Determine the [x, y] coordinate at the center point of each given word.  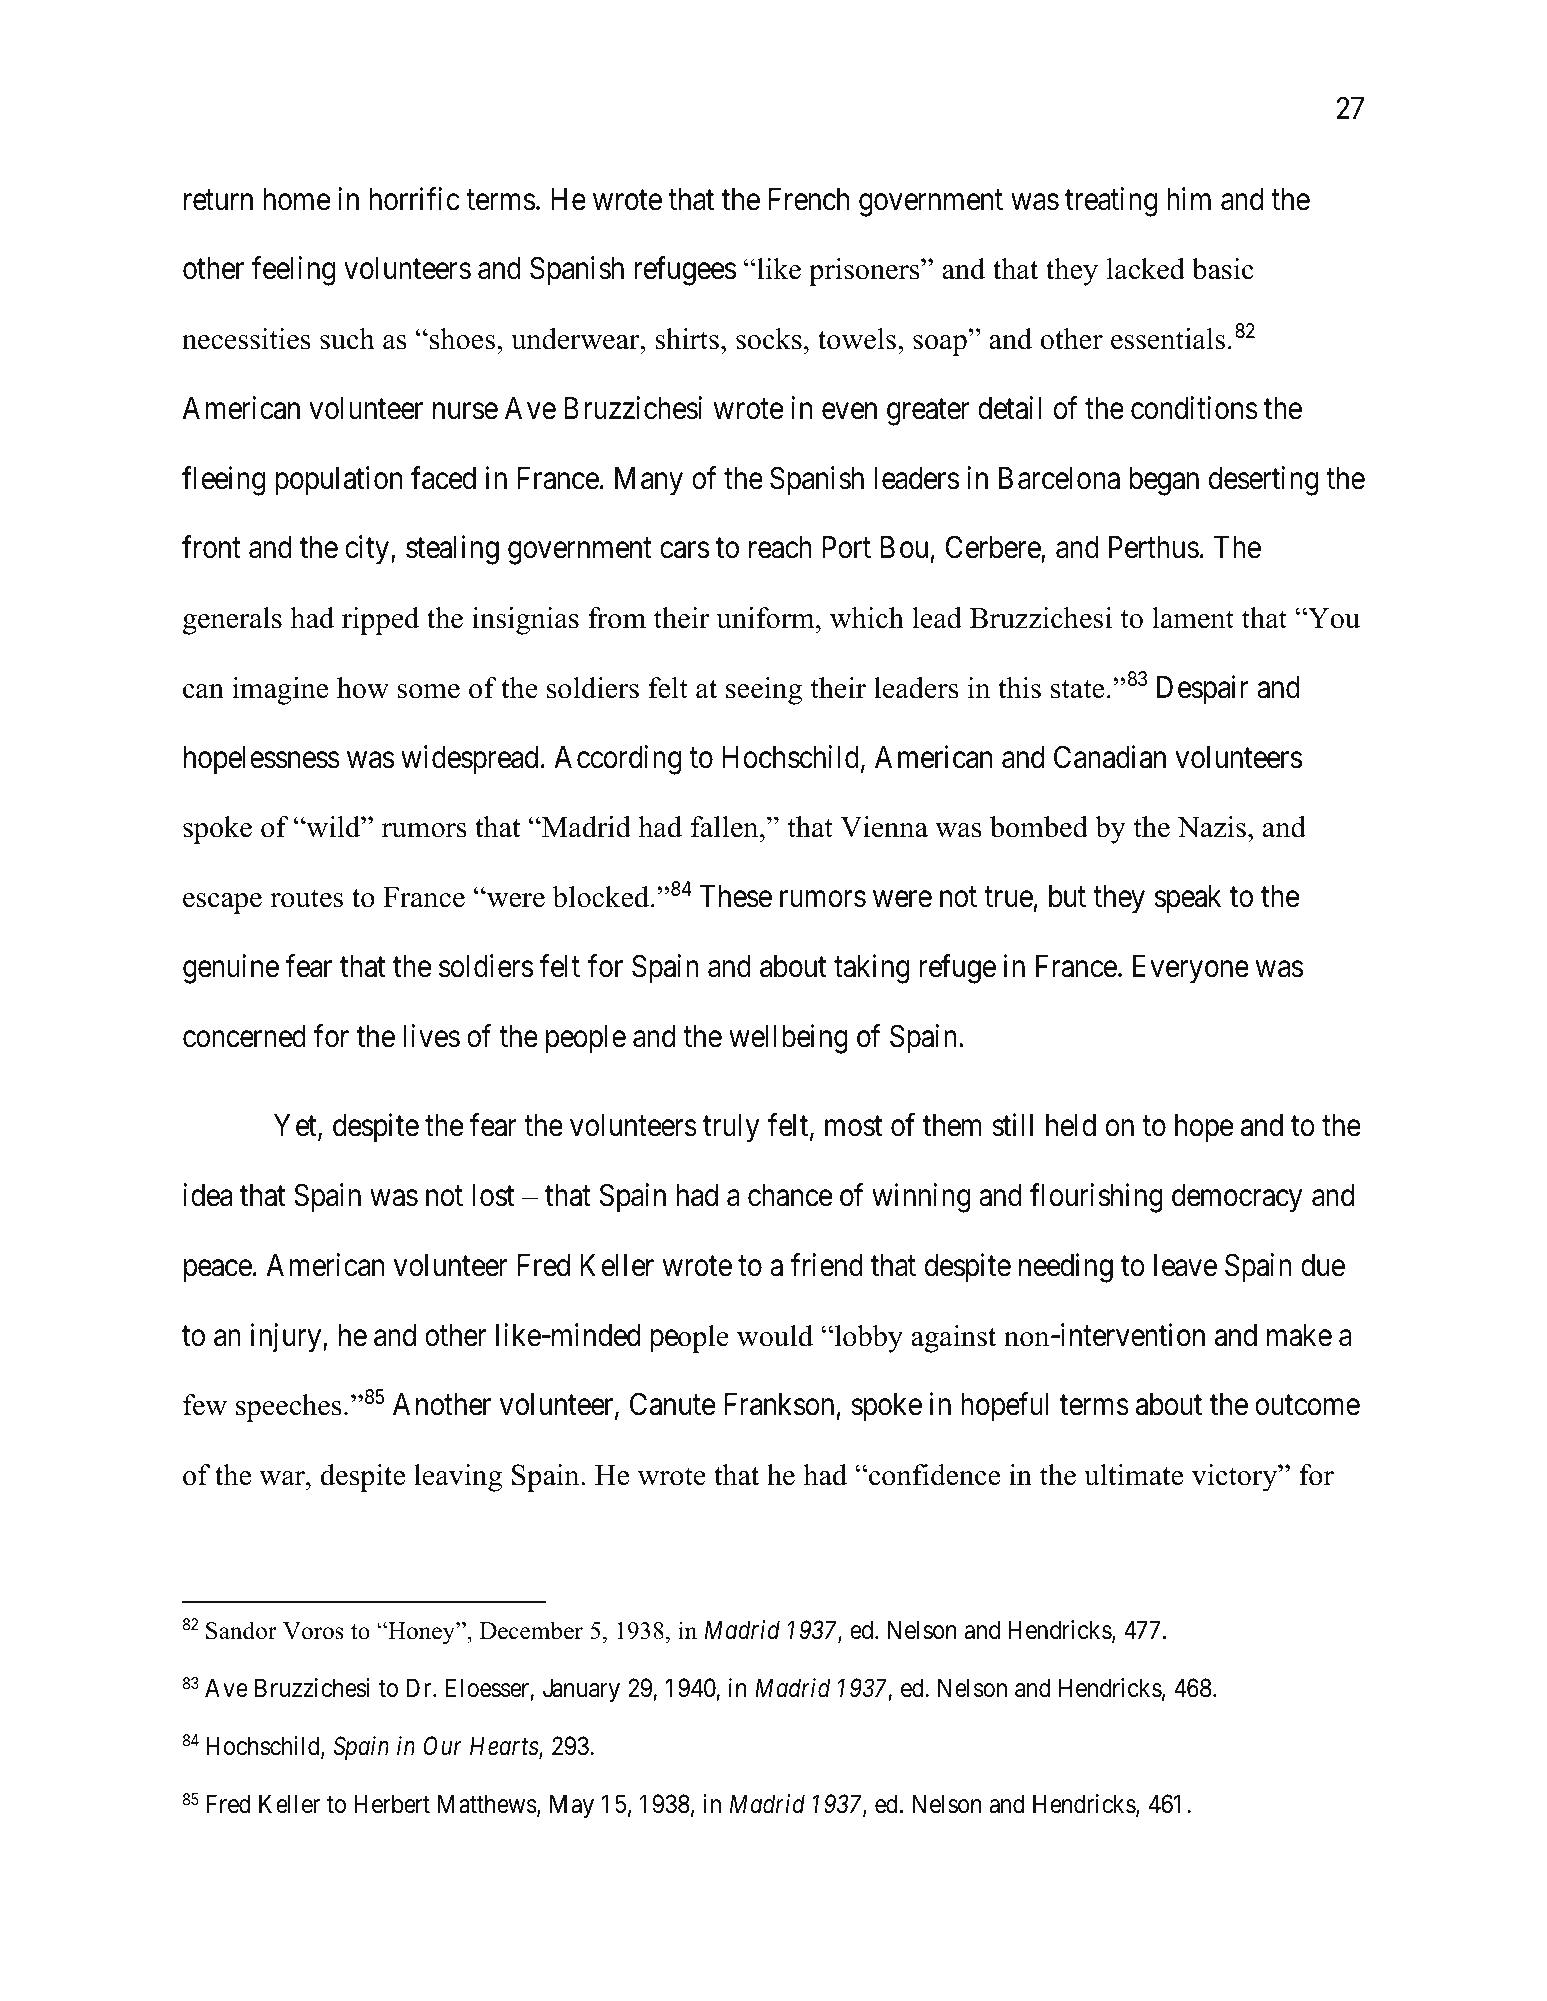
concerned [244, 1036]
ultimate [1133, 1475]
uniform [766, 618]
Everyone [1191, 969]
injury [287, 1338]
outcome [1307, 1406]
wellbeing [788, 1039]
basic [1223, 269]
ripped [380, 621]
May [572, 1806]
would [775, 1336]
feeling [293, 271]
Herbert [392, 1804]
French [808, 199]
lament [1193, 618]
